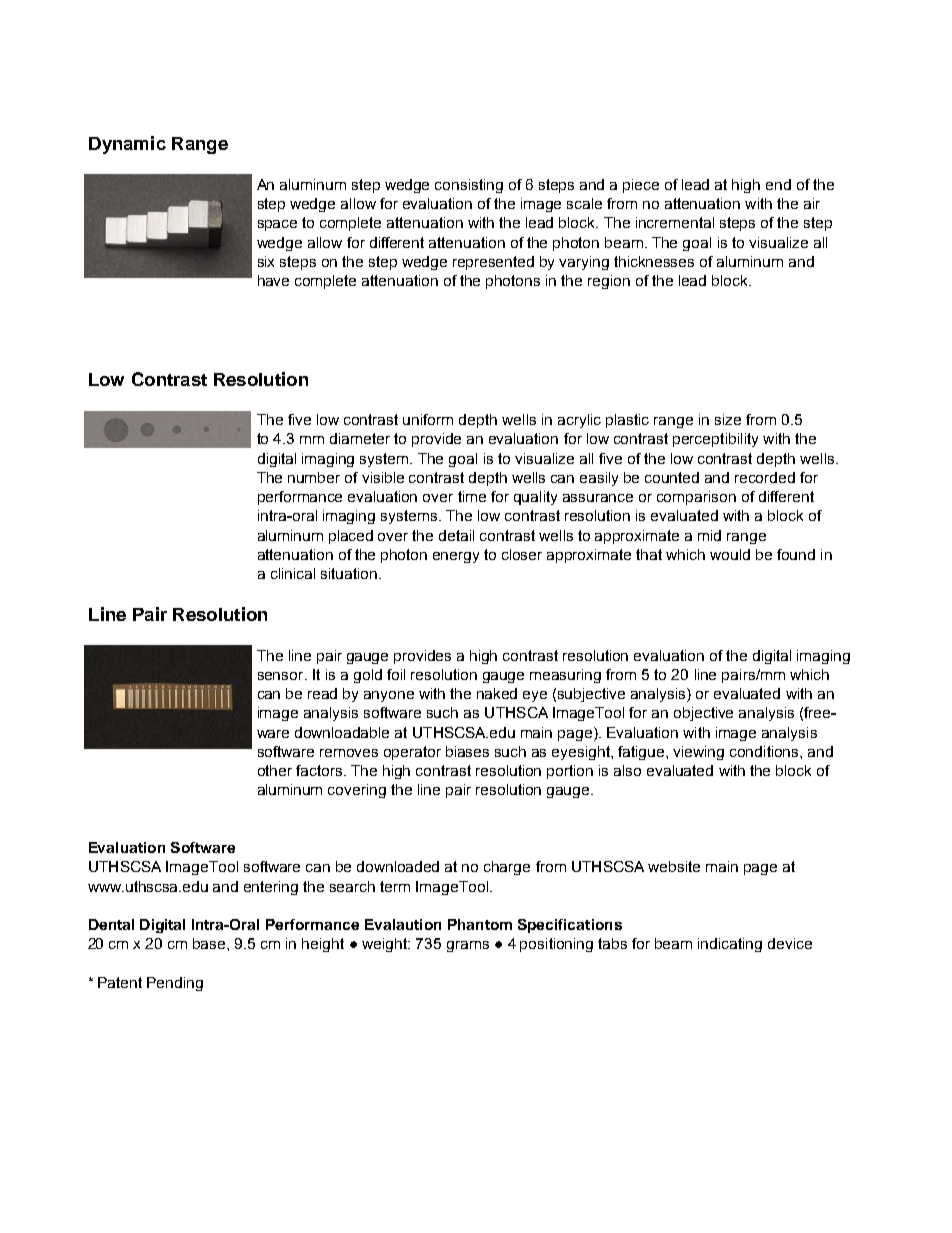 This screenshot has height=1233, width=952. I want to click on number, so click(314, 477).
